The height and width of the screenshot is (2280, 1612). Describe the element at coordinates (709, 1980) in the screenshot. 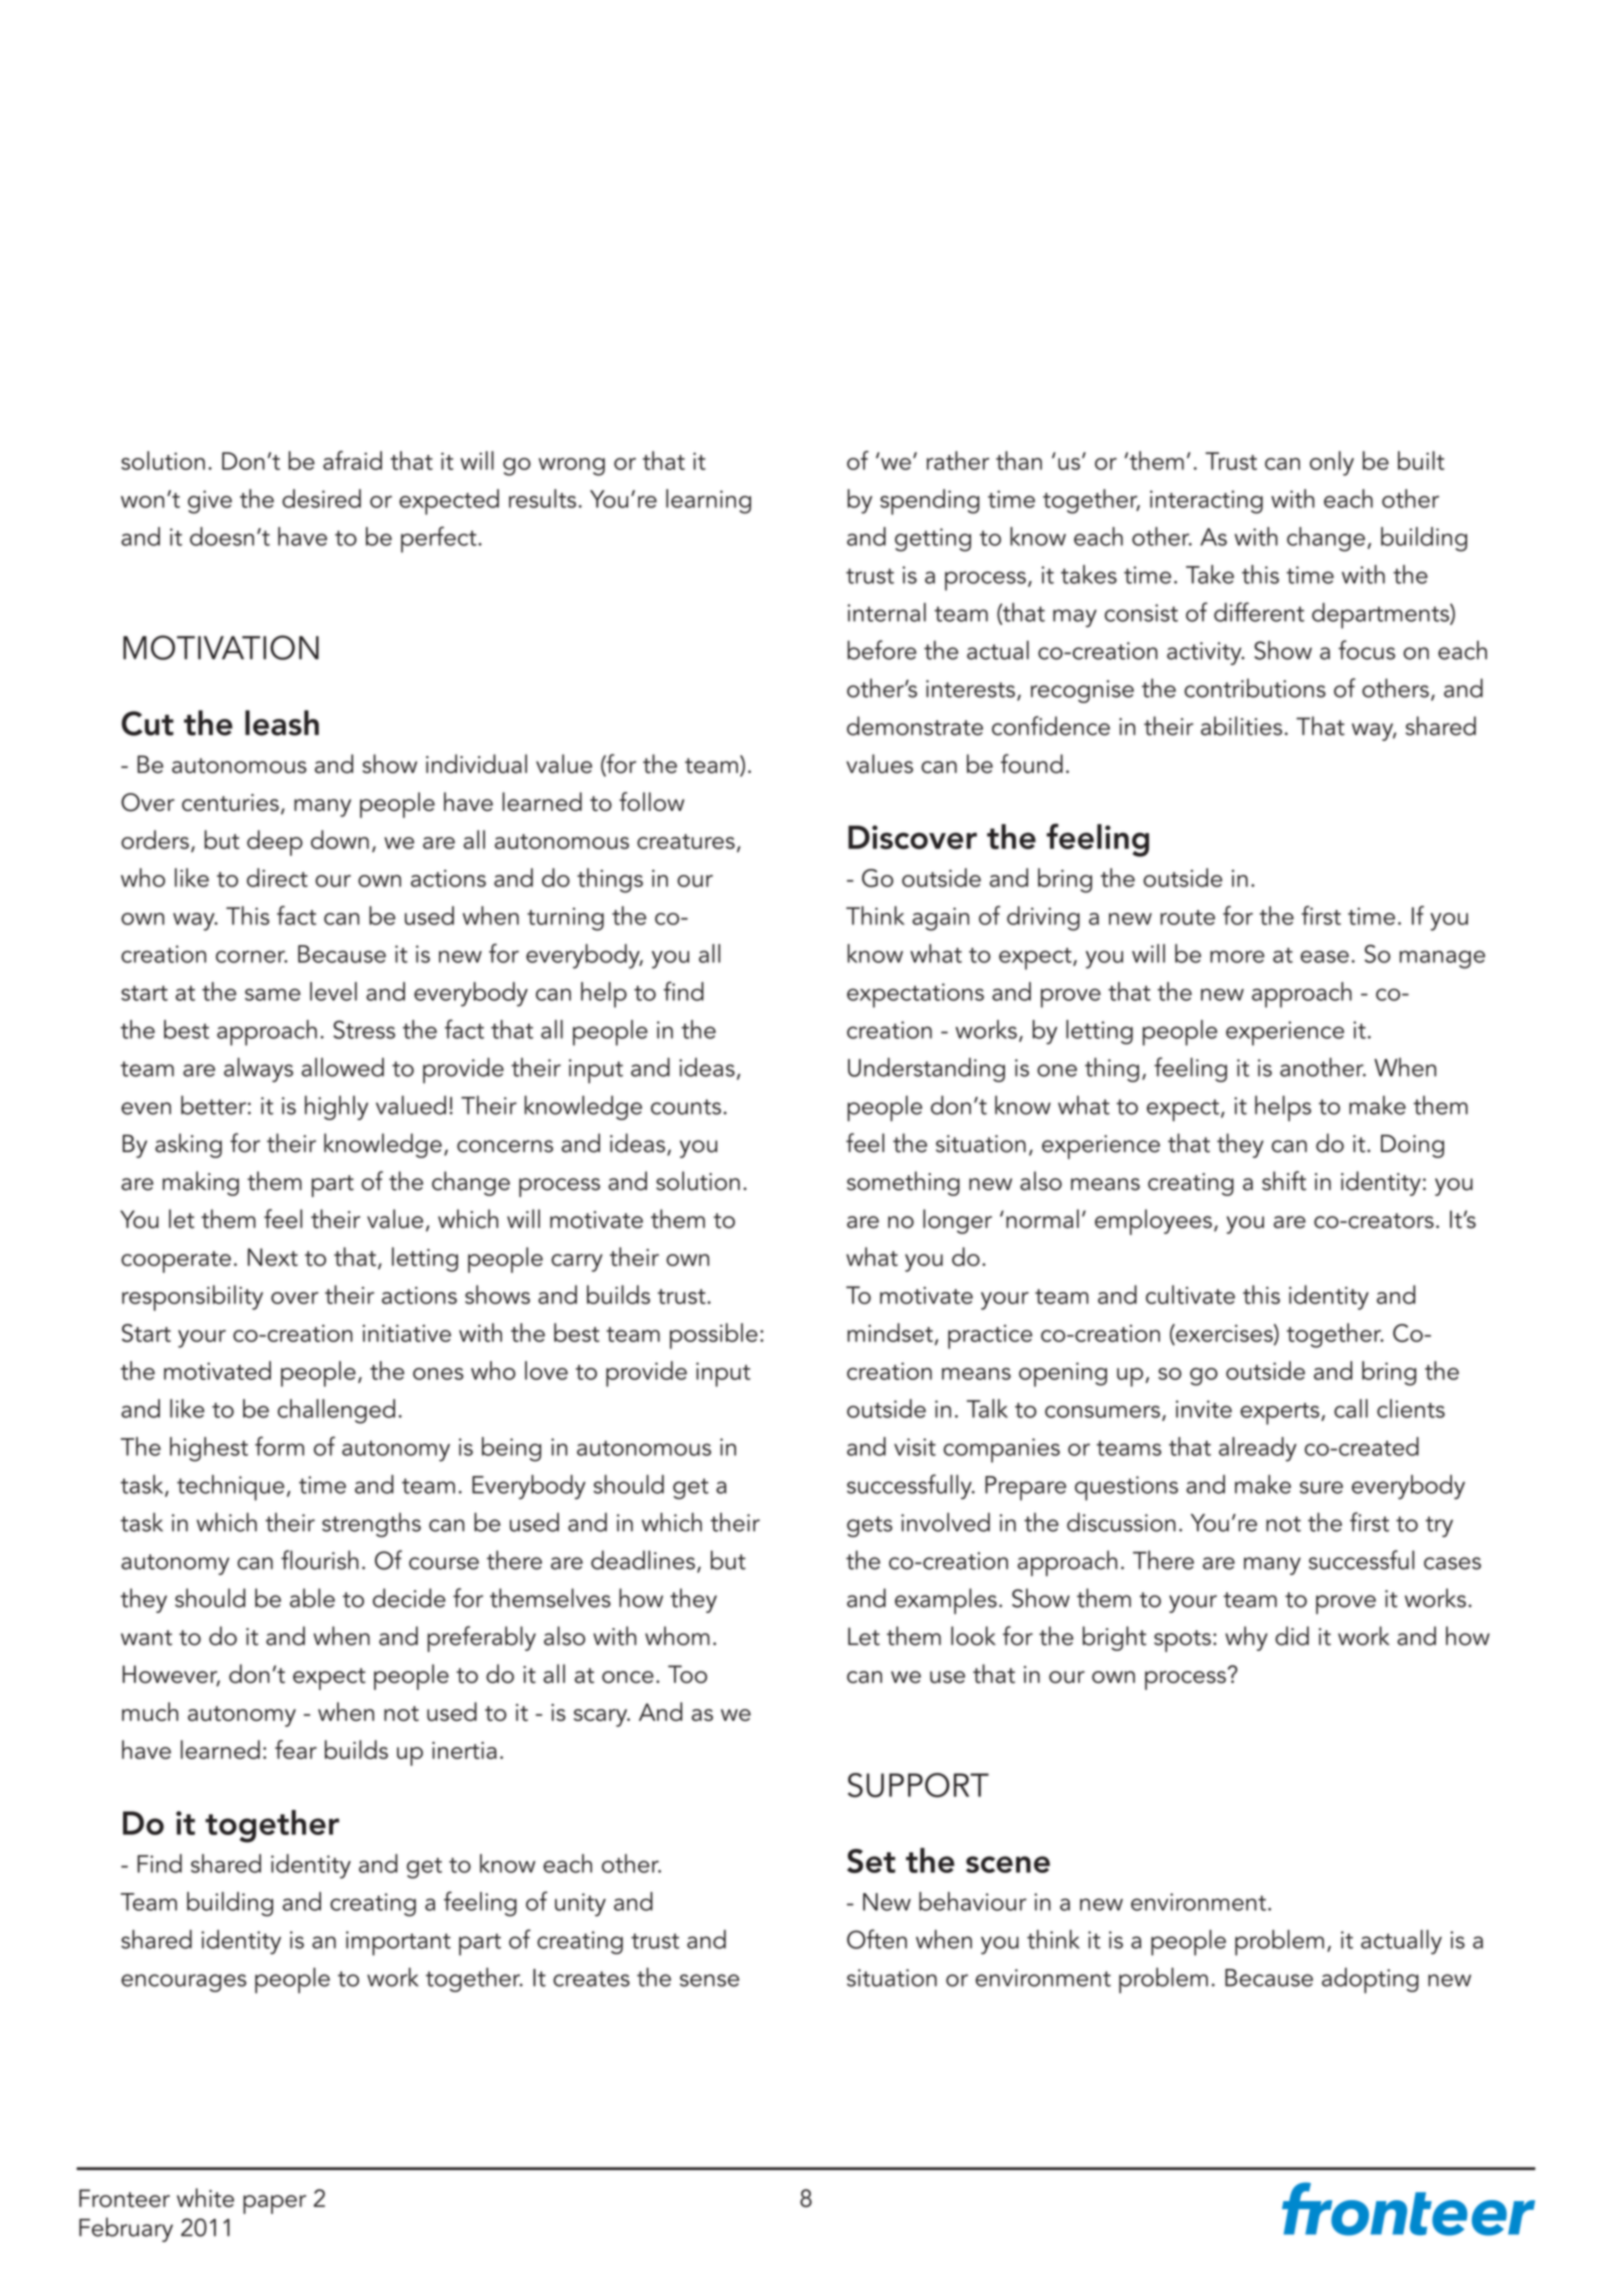

I see `sense` at that location.
